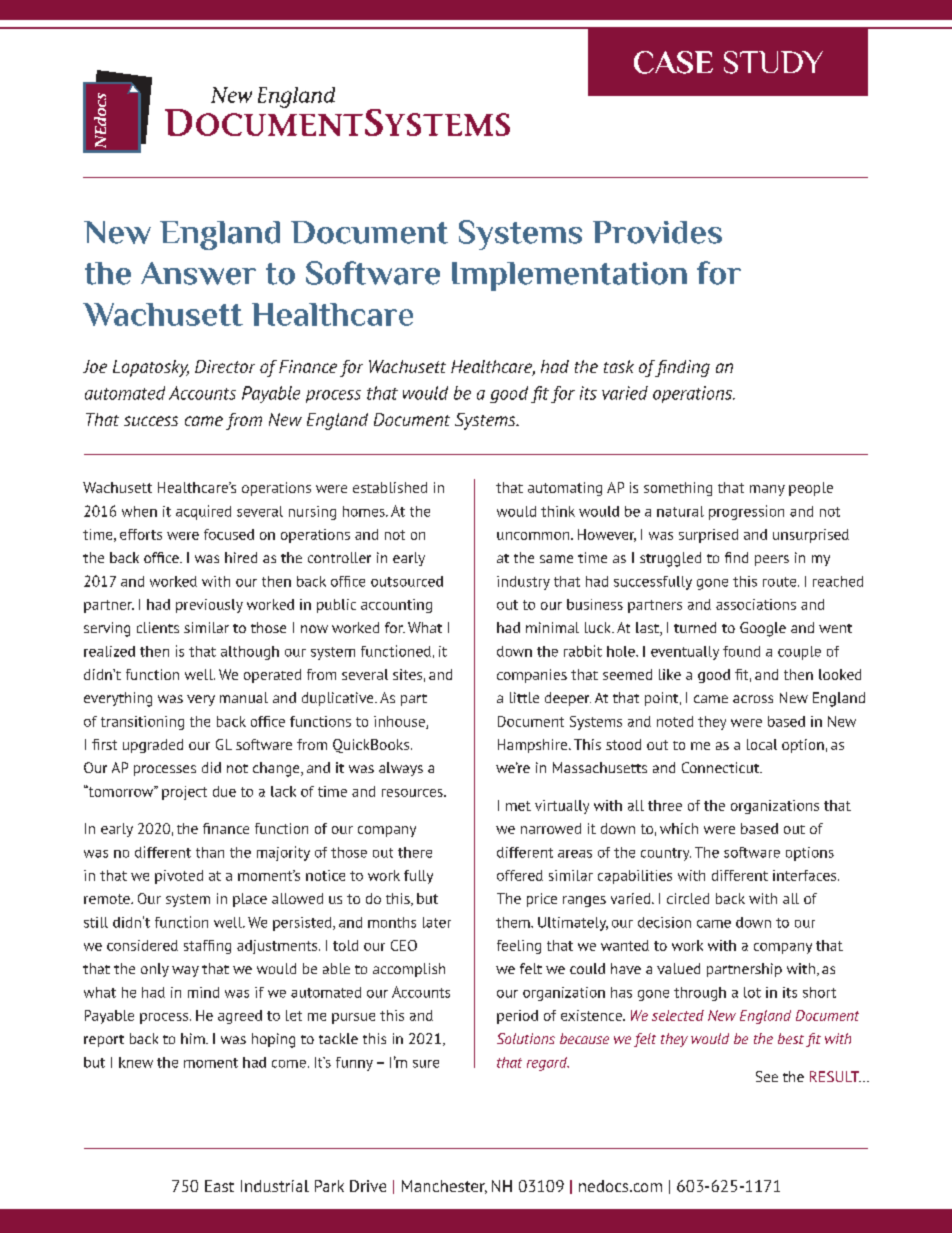 The height and width of the screenshot is (1233, 952). Describe the element at coordinates (437, 922) in the screenshot. I see `later` at that location.
